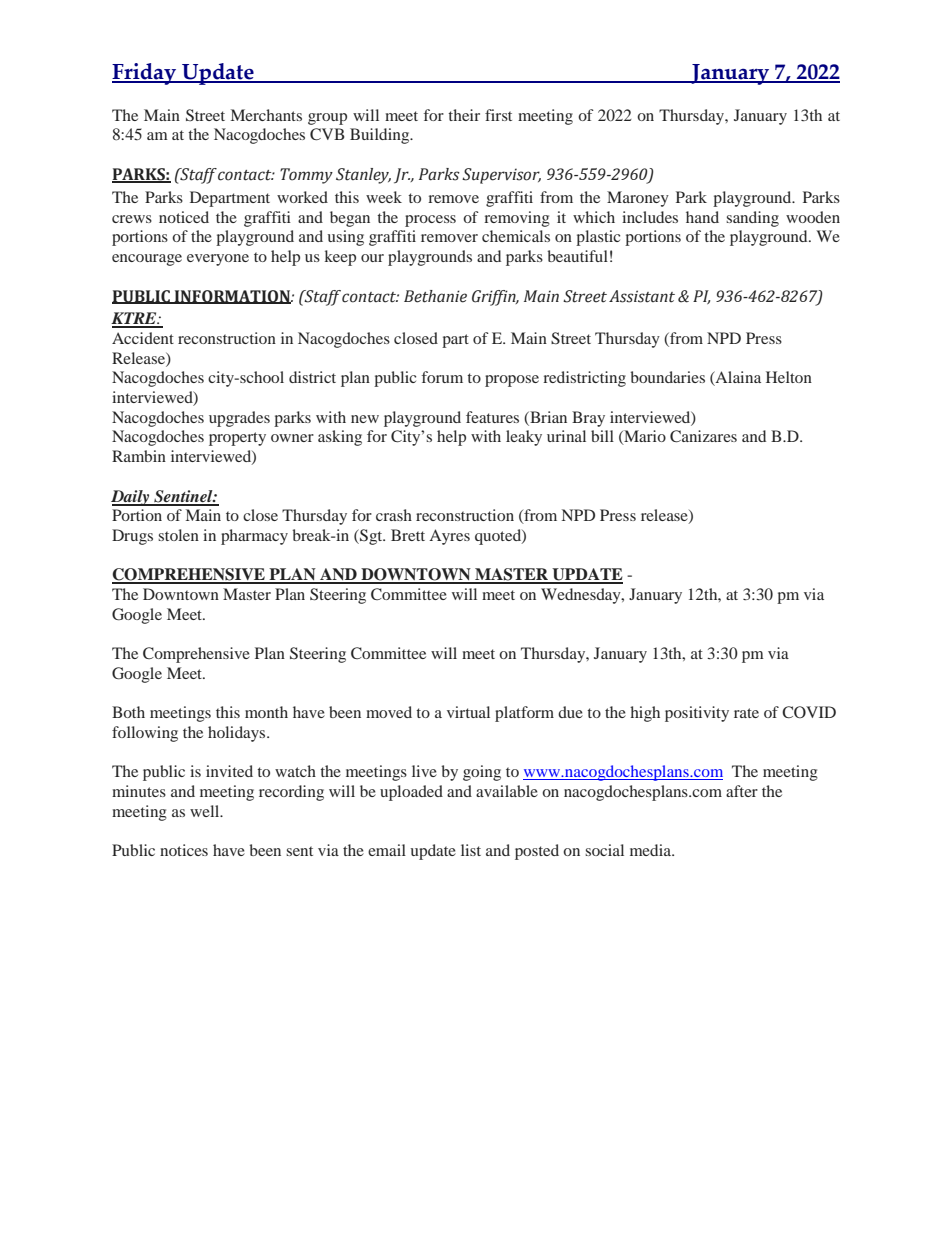 The height and width of the image is (1233, 952). I want to click on well, so click(206, 811).
